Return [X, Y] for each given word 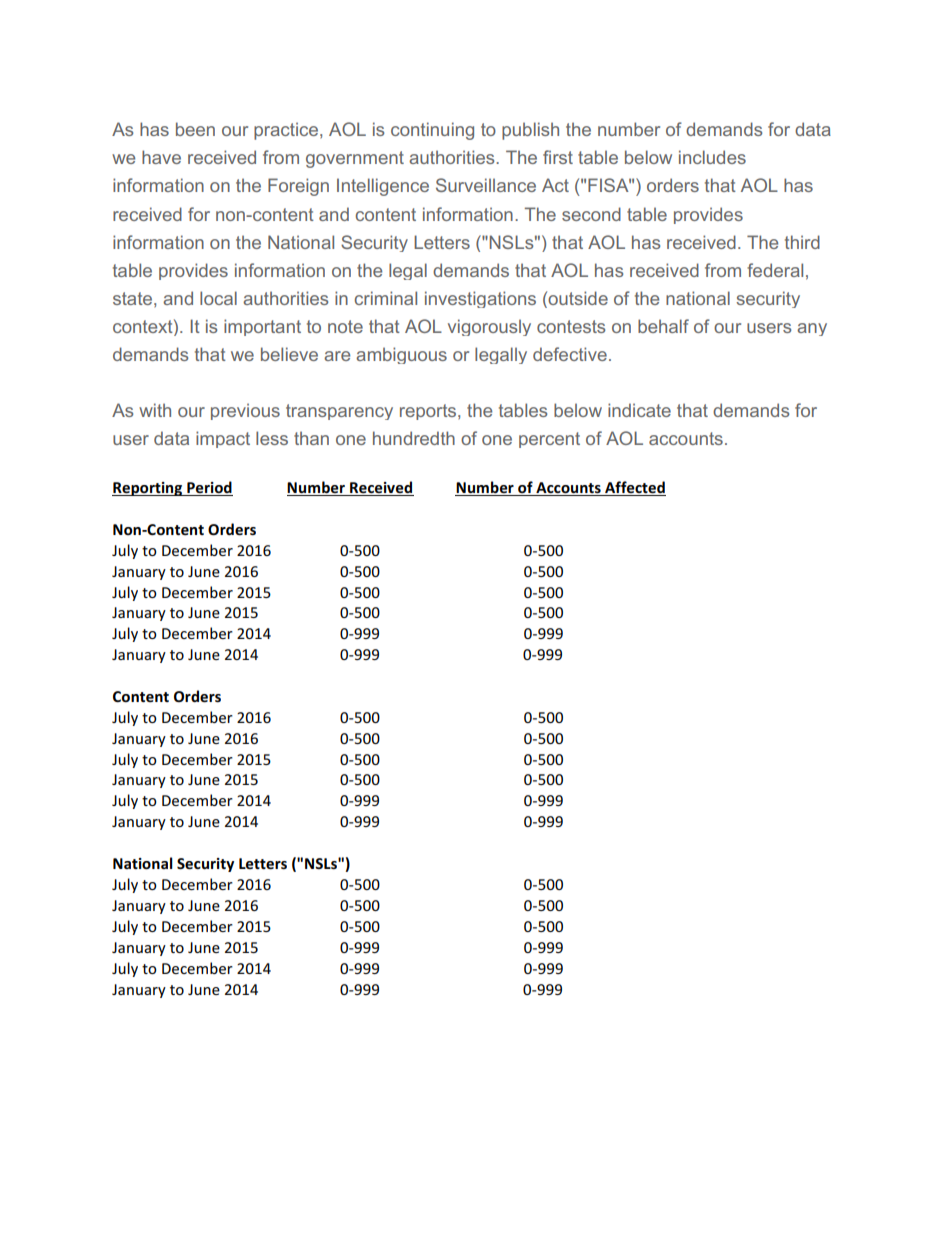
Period [209, 488]
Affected [634, 488]
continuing [432, 131]
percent [549, 440]
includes [712, 157]
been [195, 129]
